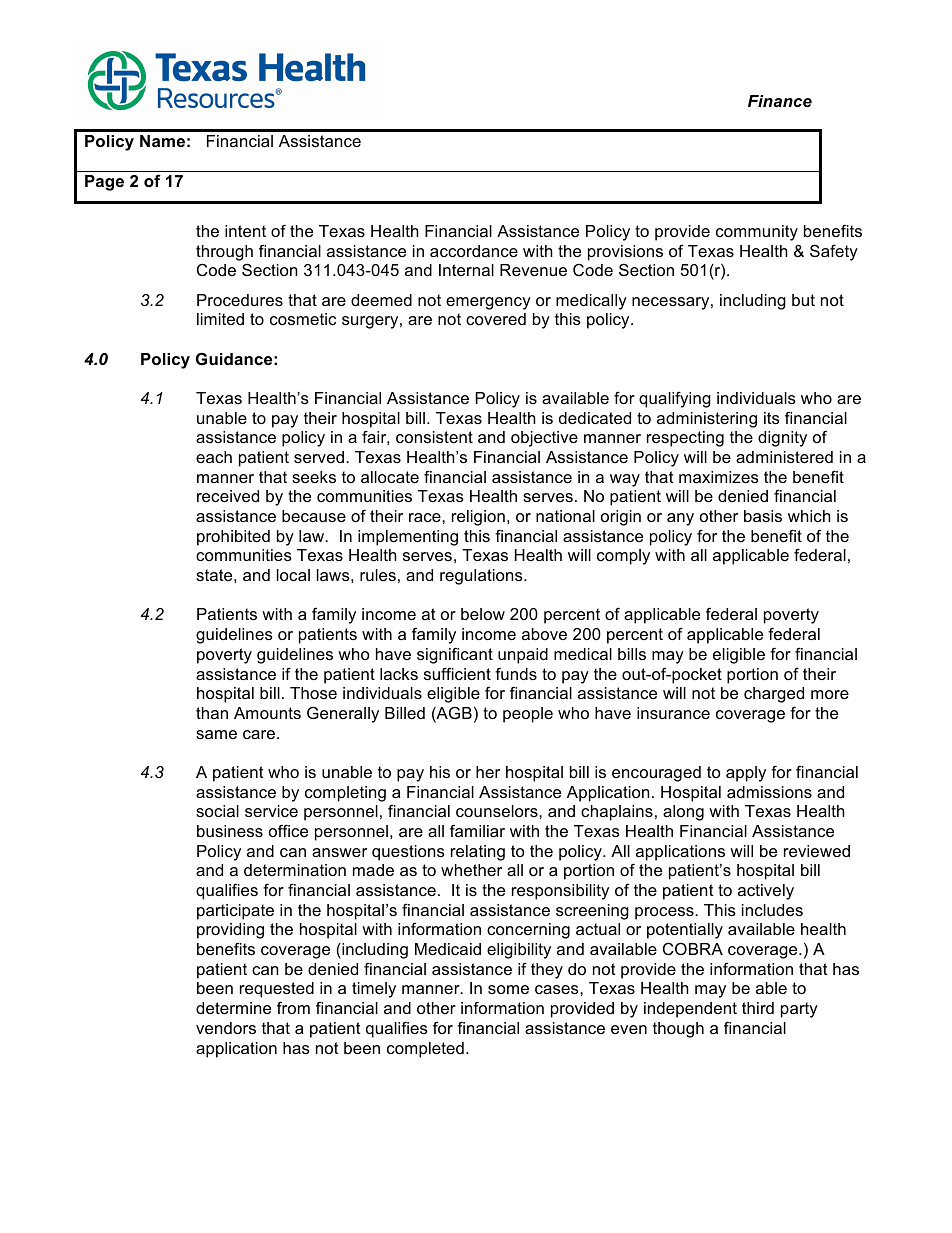  I want to click on accordance, so click(474, 251).
